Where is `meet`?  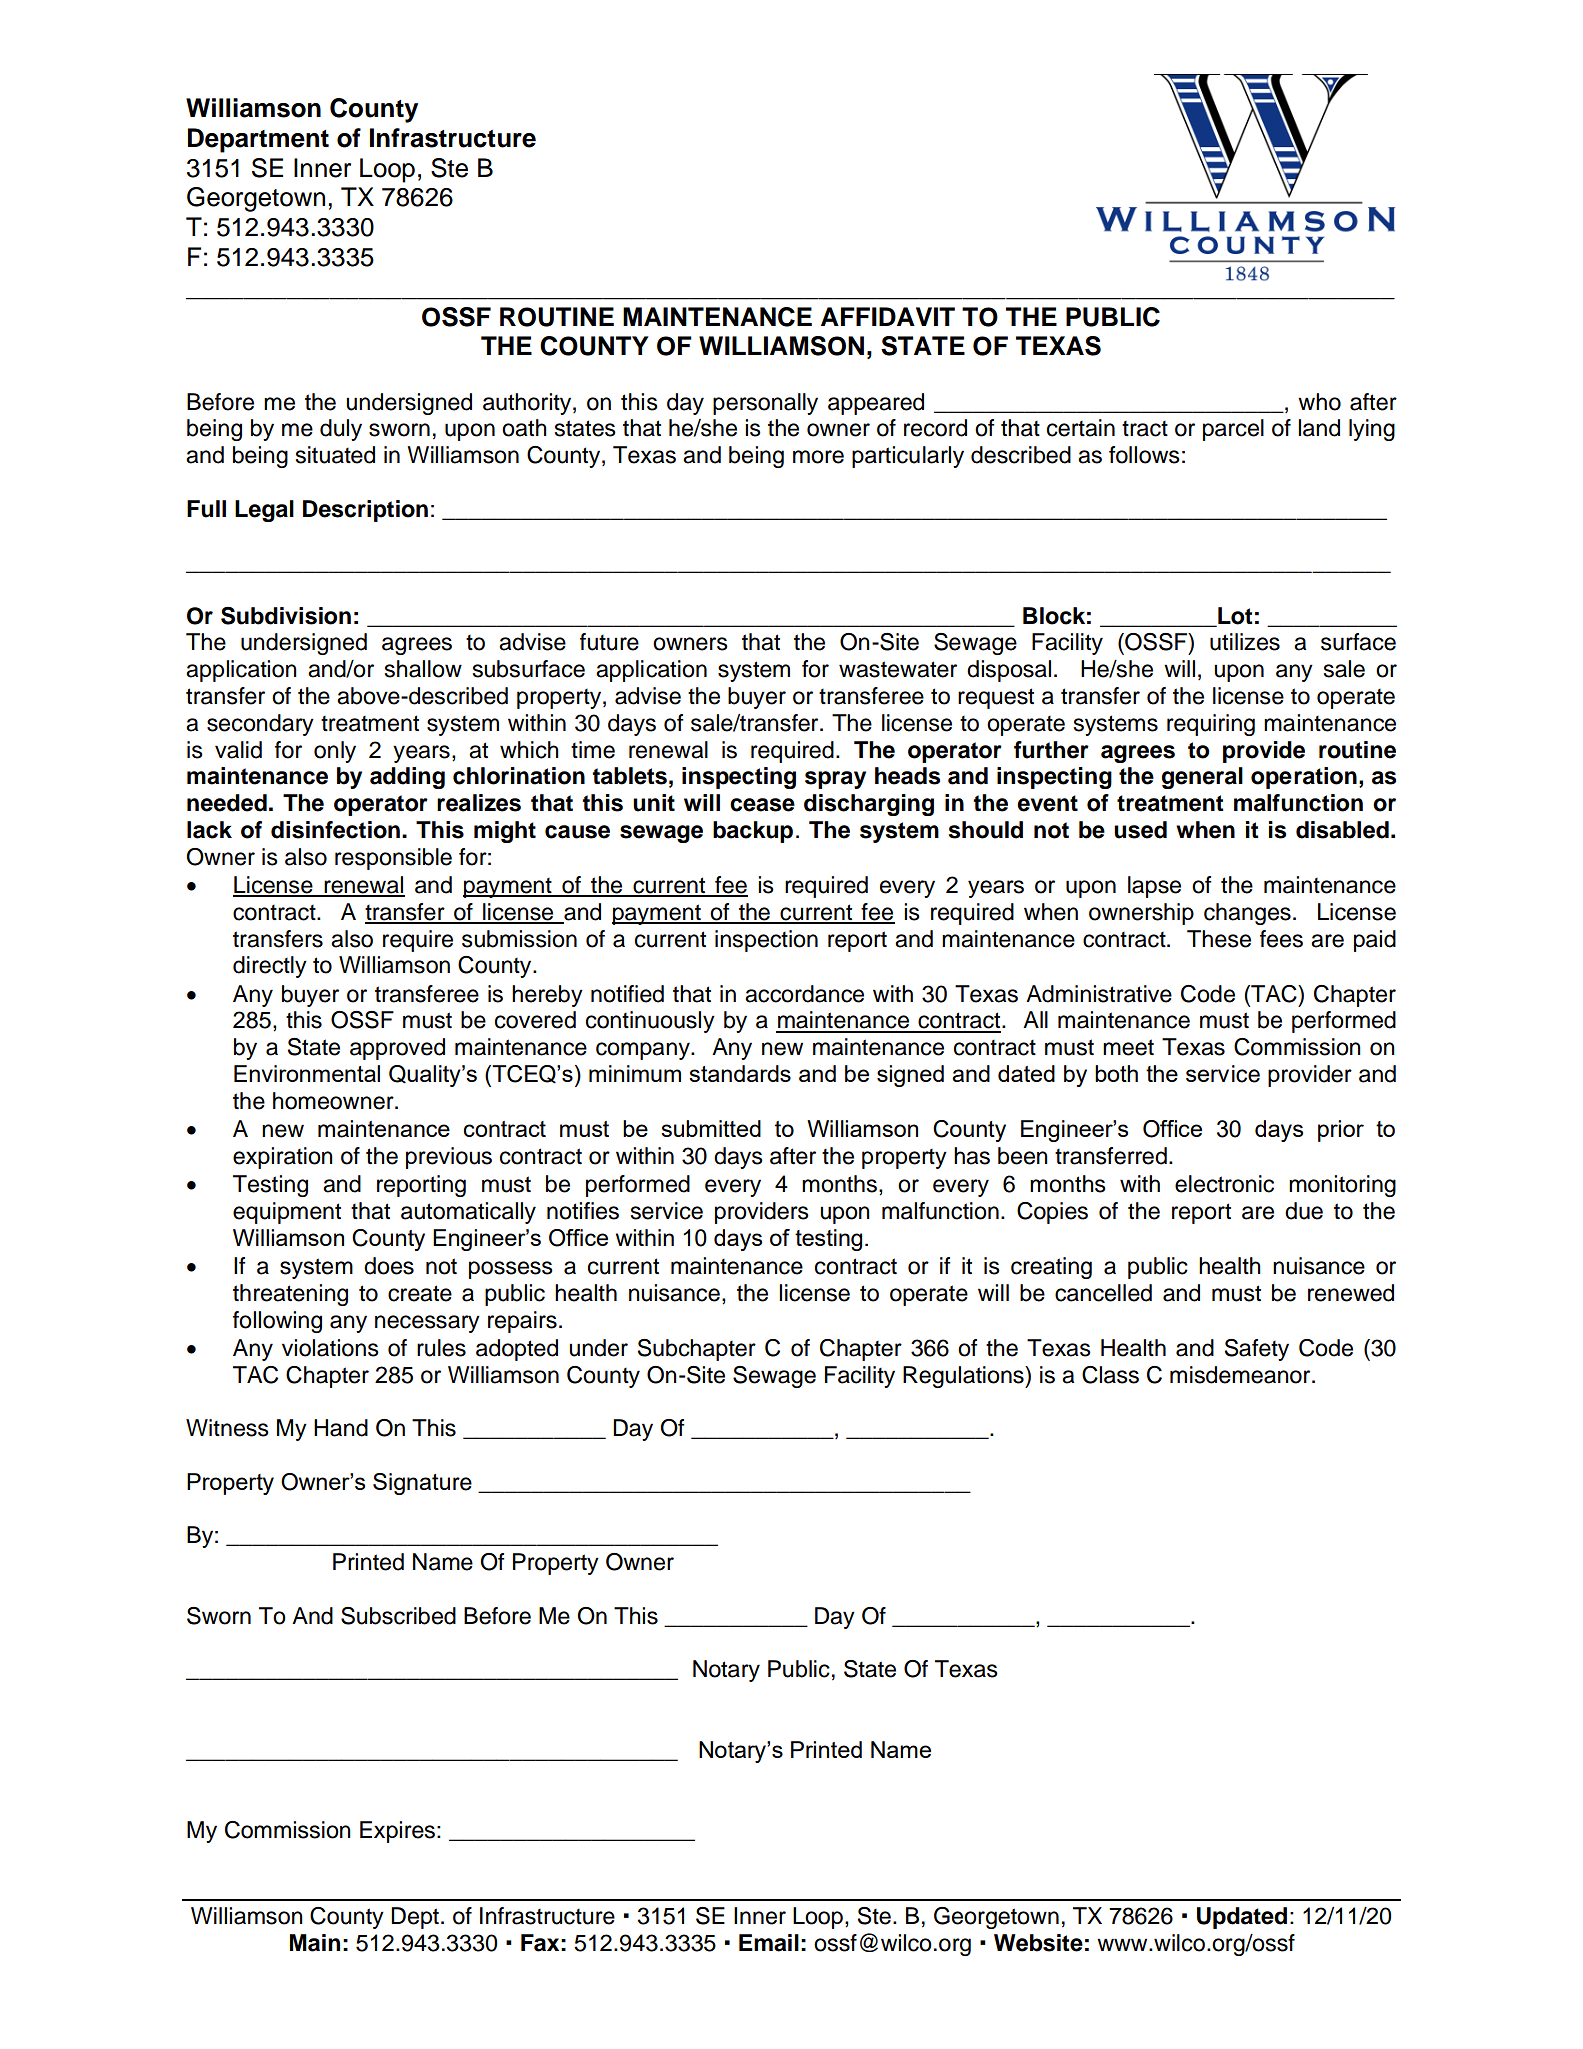 meet is located at coordinates (1128, 1047).
